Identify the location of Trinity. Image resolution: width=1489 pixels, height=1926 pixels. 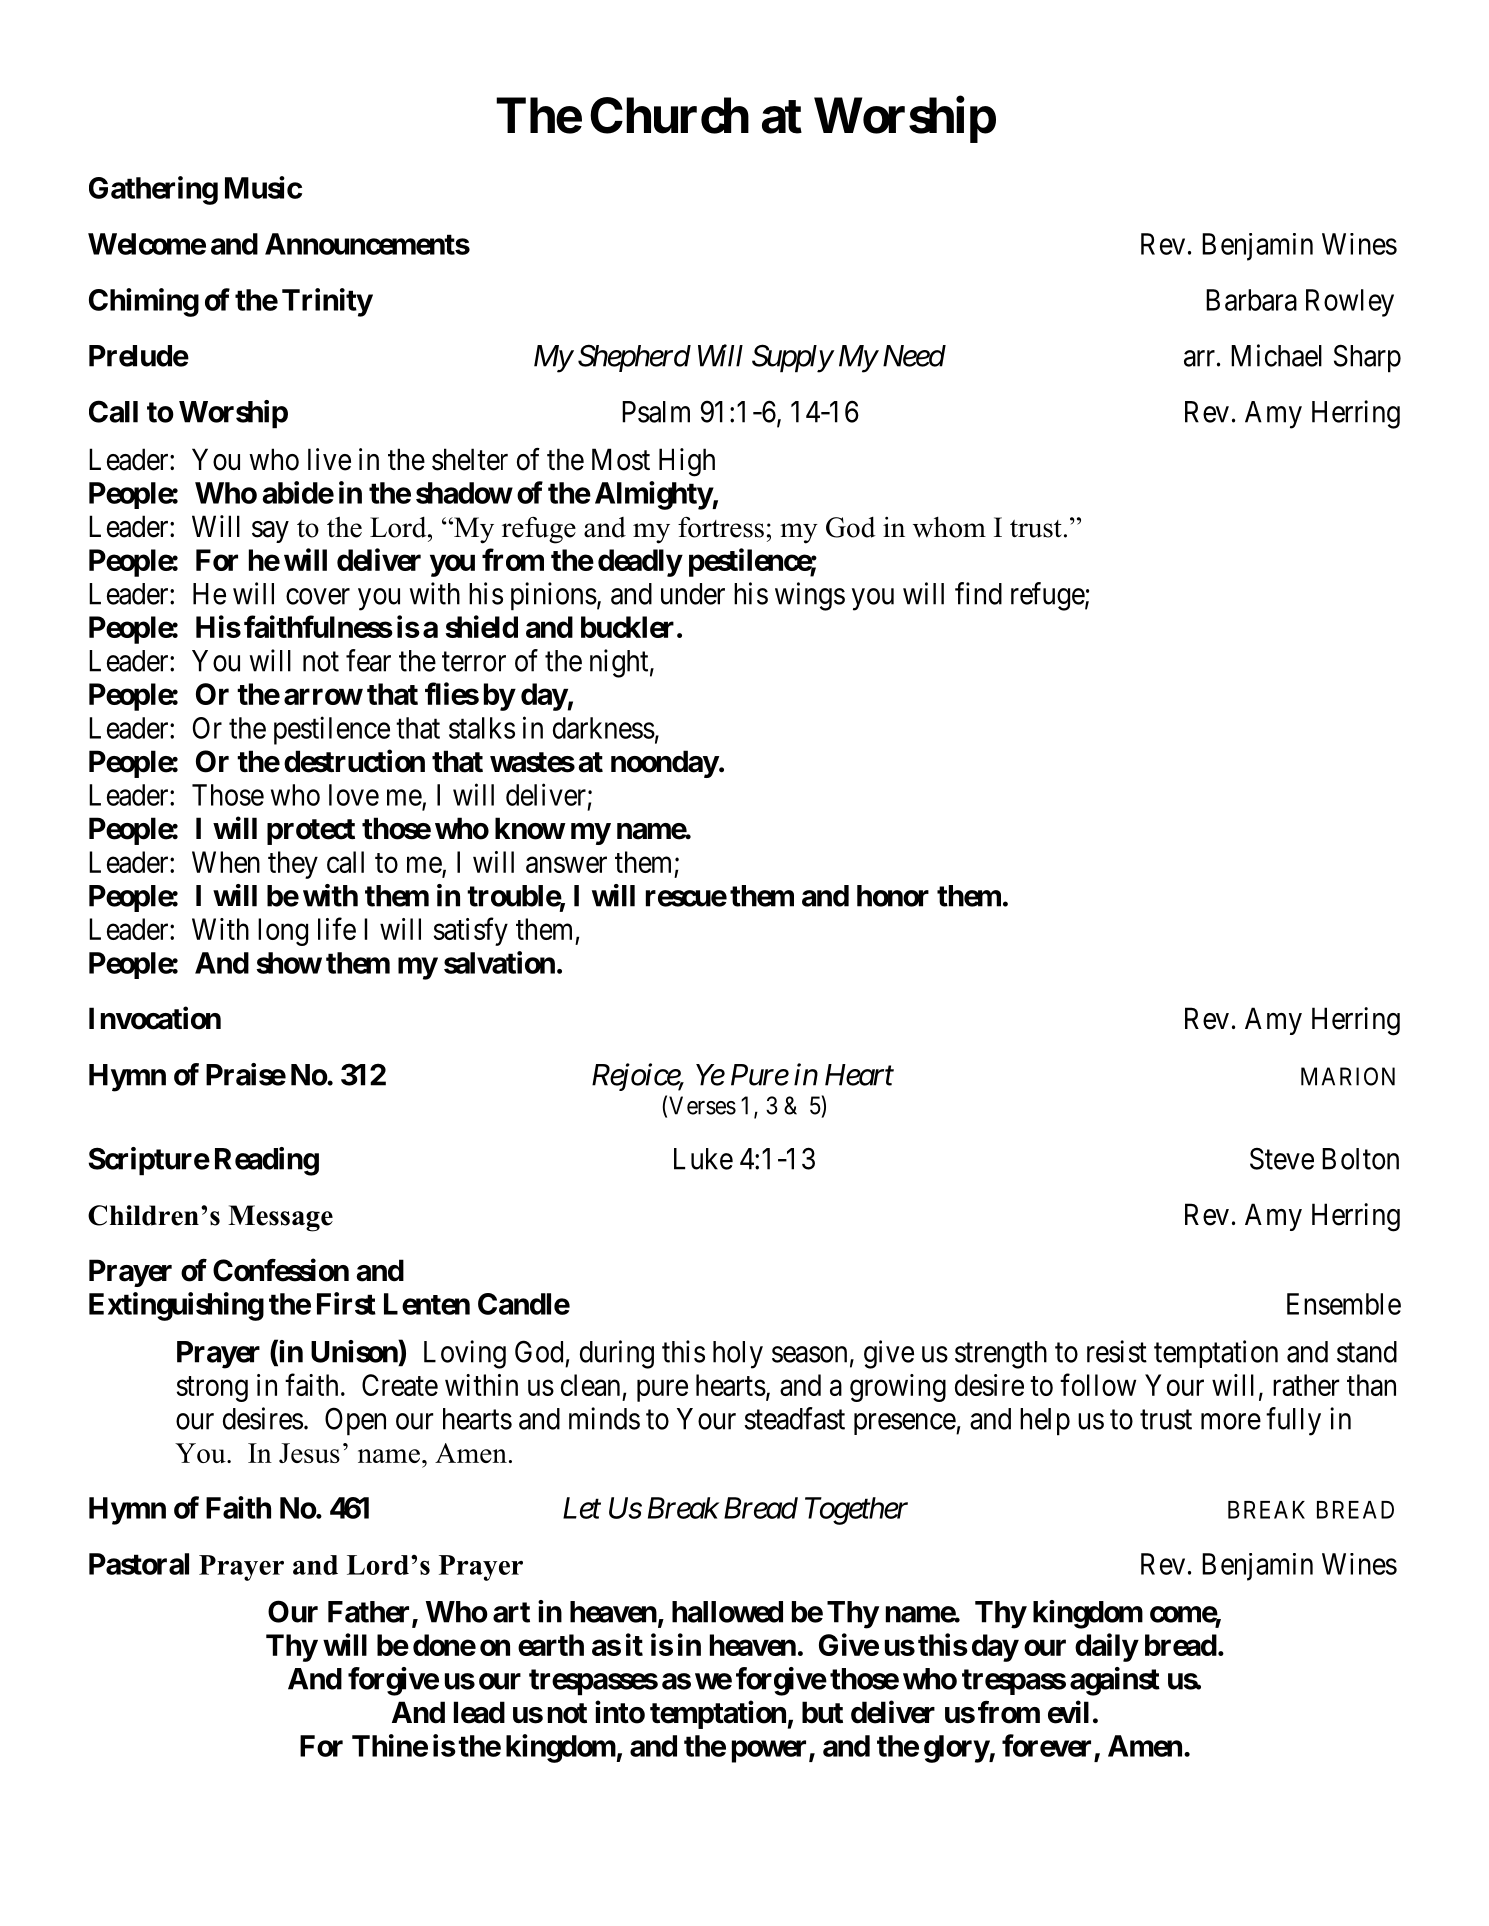
(327, 302).
